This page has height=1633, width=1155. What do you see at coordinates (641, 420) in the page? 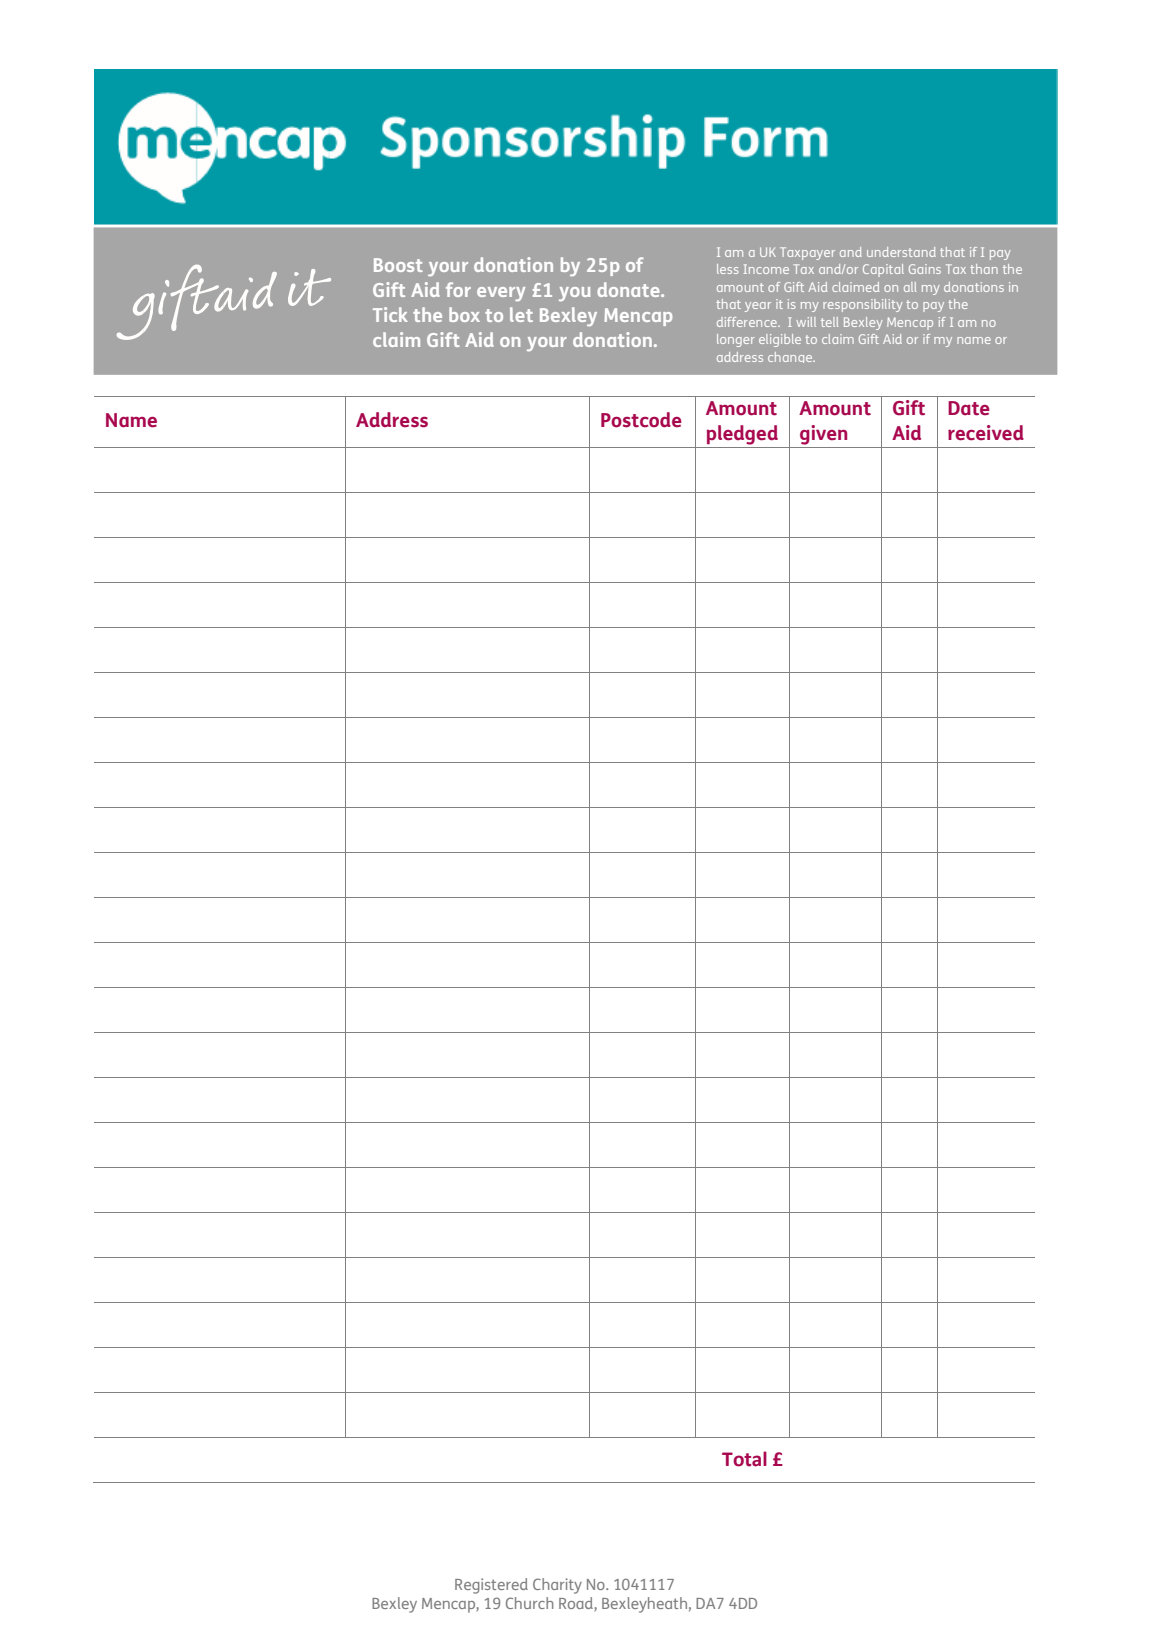
I see `Postcode` at bounding box center [641, 420].
